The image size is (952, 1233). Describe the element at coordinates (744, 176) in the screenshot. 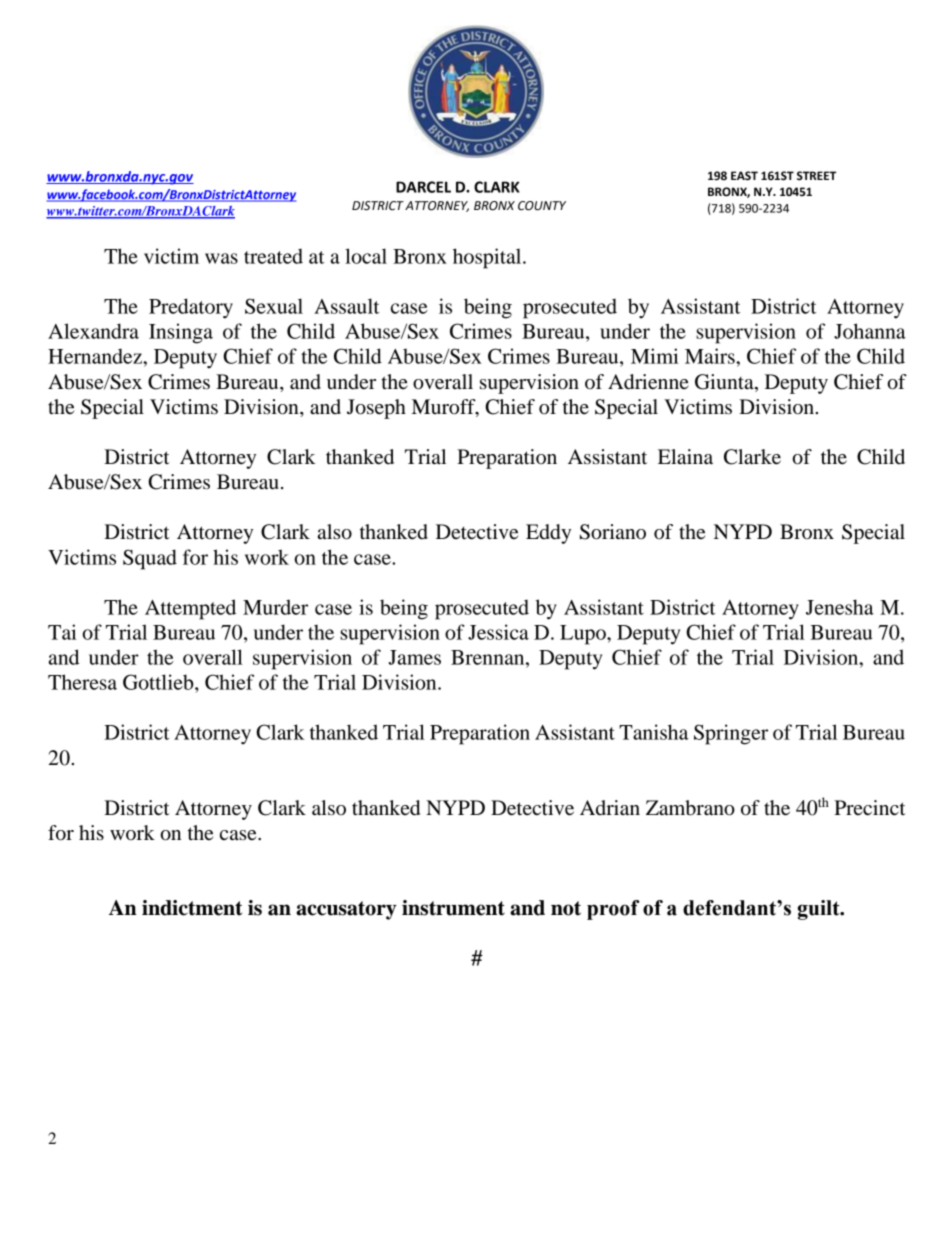

I see `EAST` at that location.
